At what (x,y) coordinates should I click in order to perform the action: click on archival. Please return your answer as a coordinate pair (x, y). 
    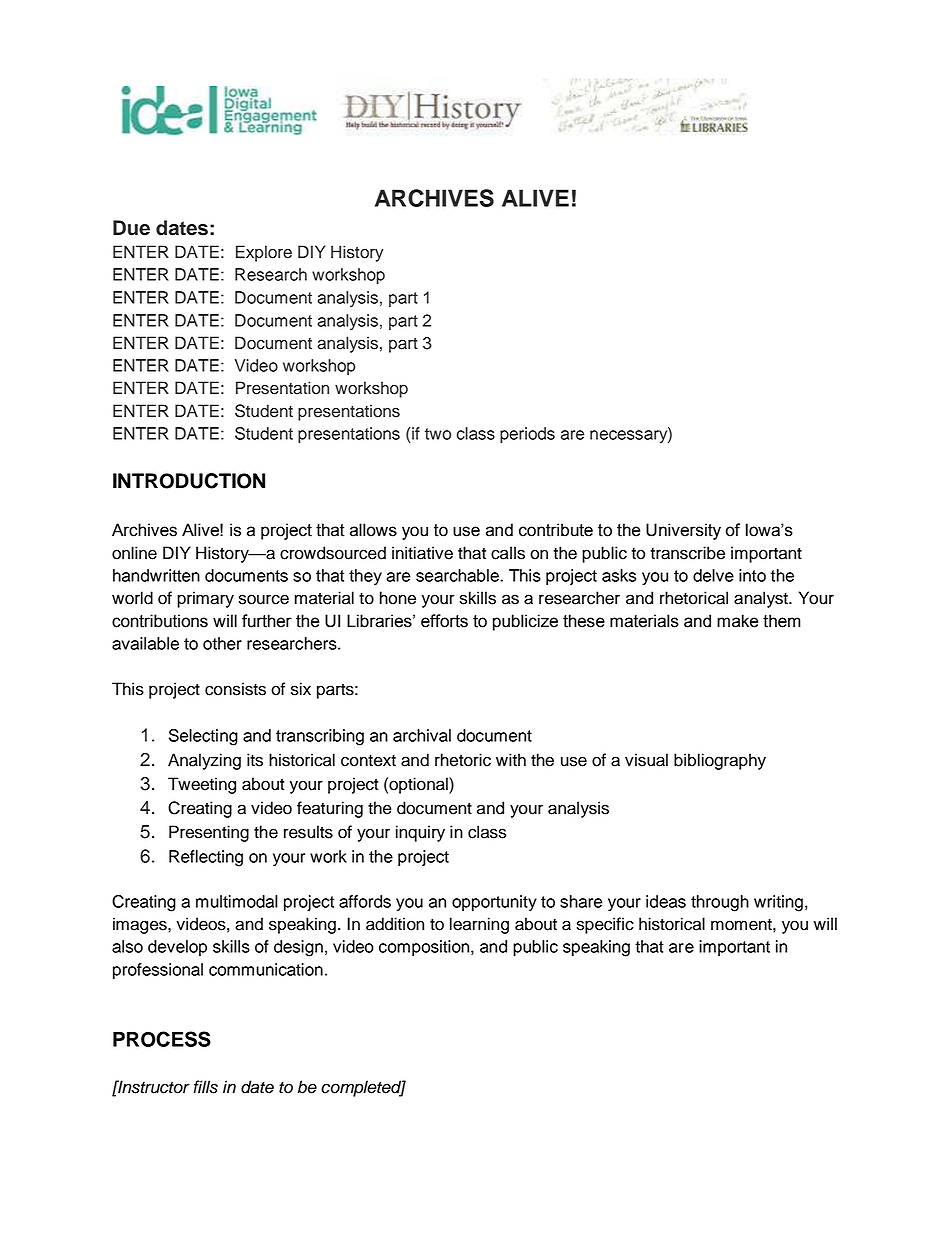
    Looking at the image, I should click on (422, 735).
